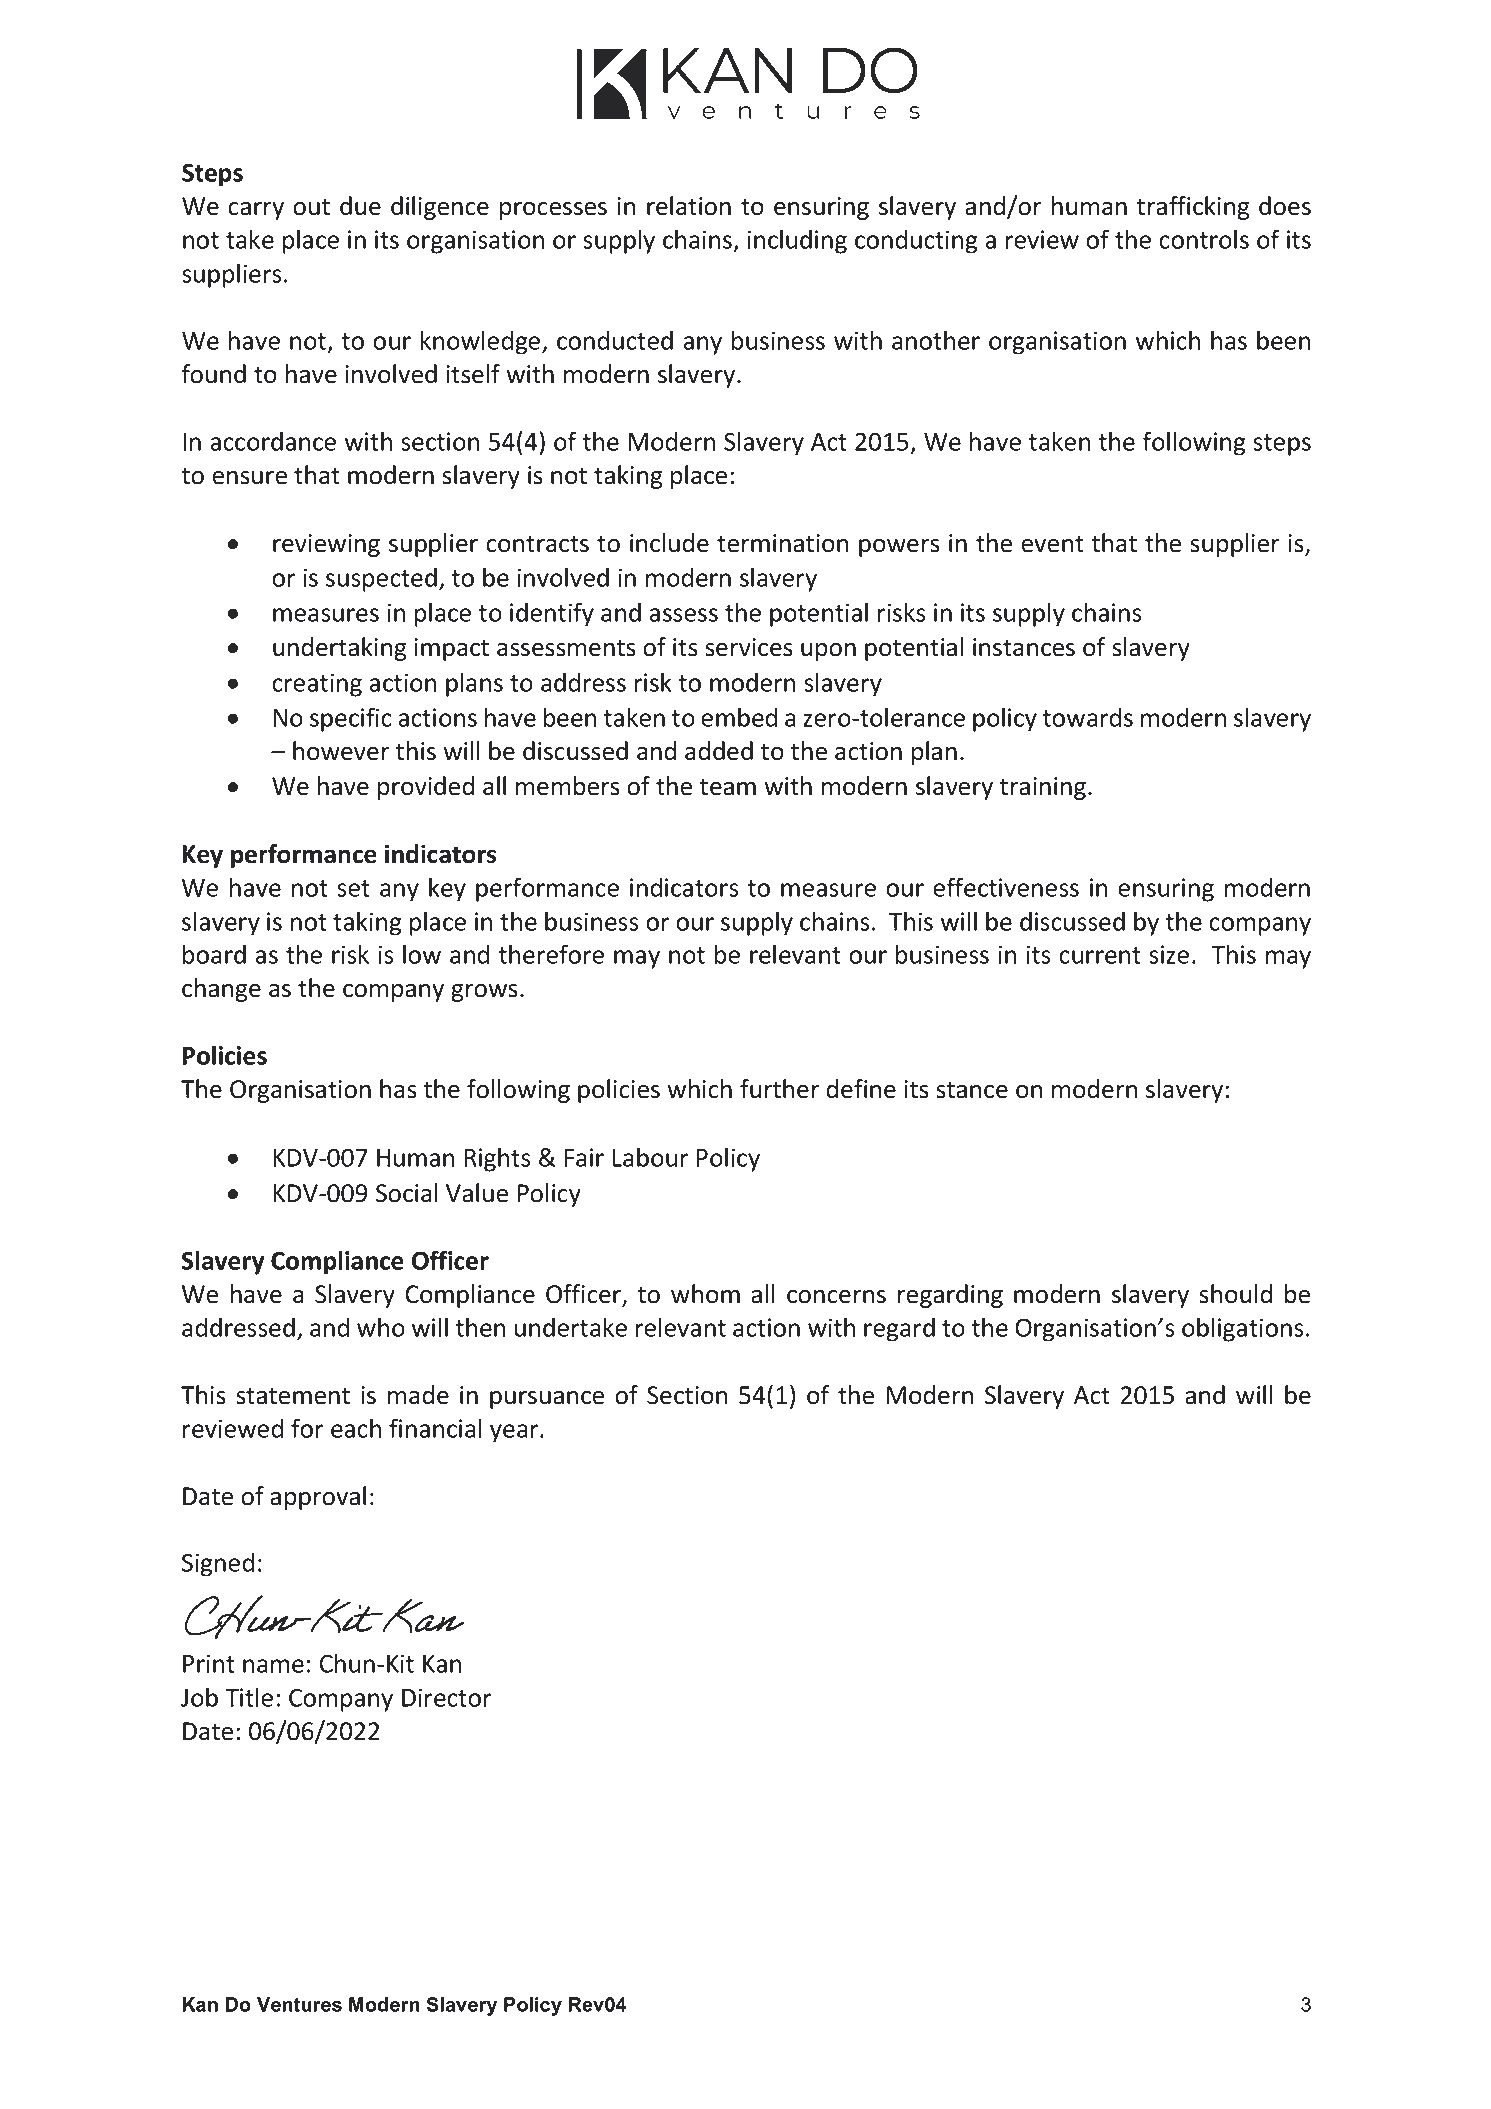 This screenshot has width=1491, height=2109. What do you see at coordinates (780, 1089) in the screenshot?
I see `further` at bounding box center [780, 1089].
